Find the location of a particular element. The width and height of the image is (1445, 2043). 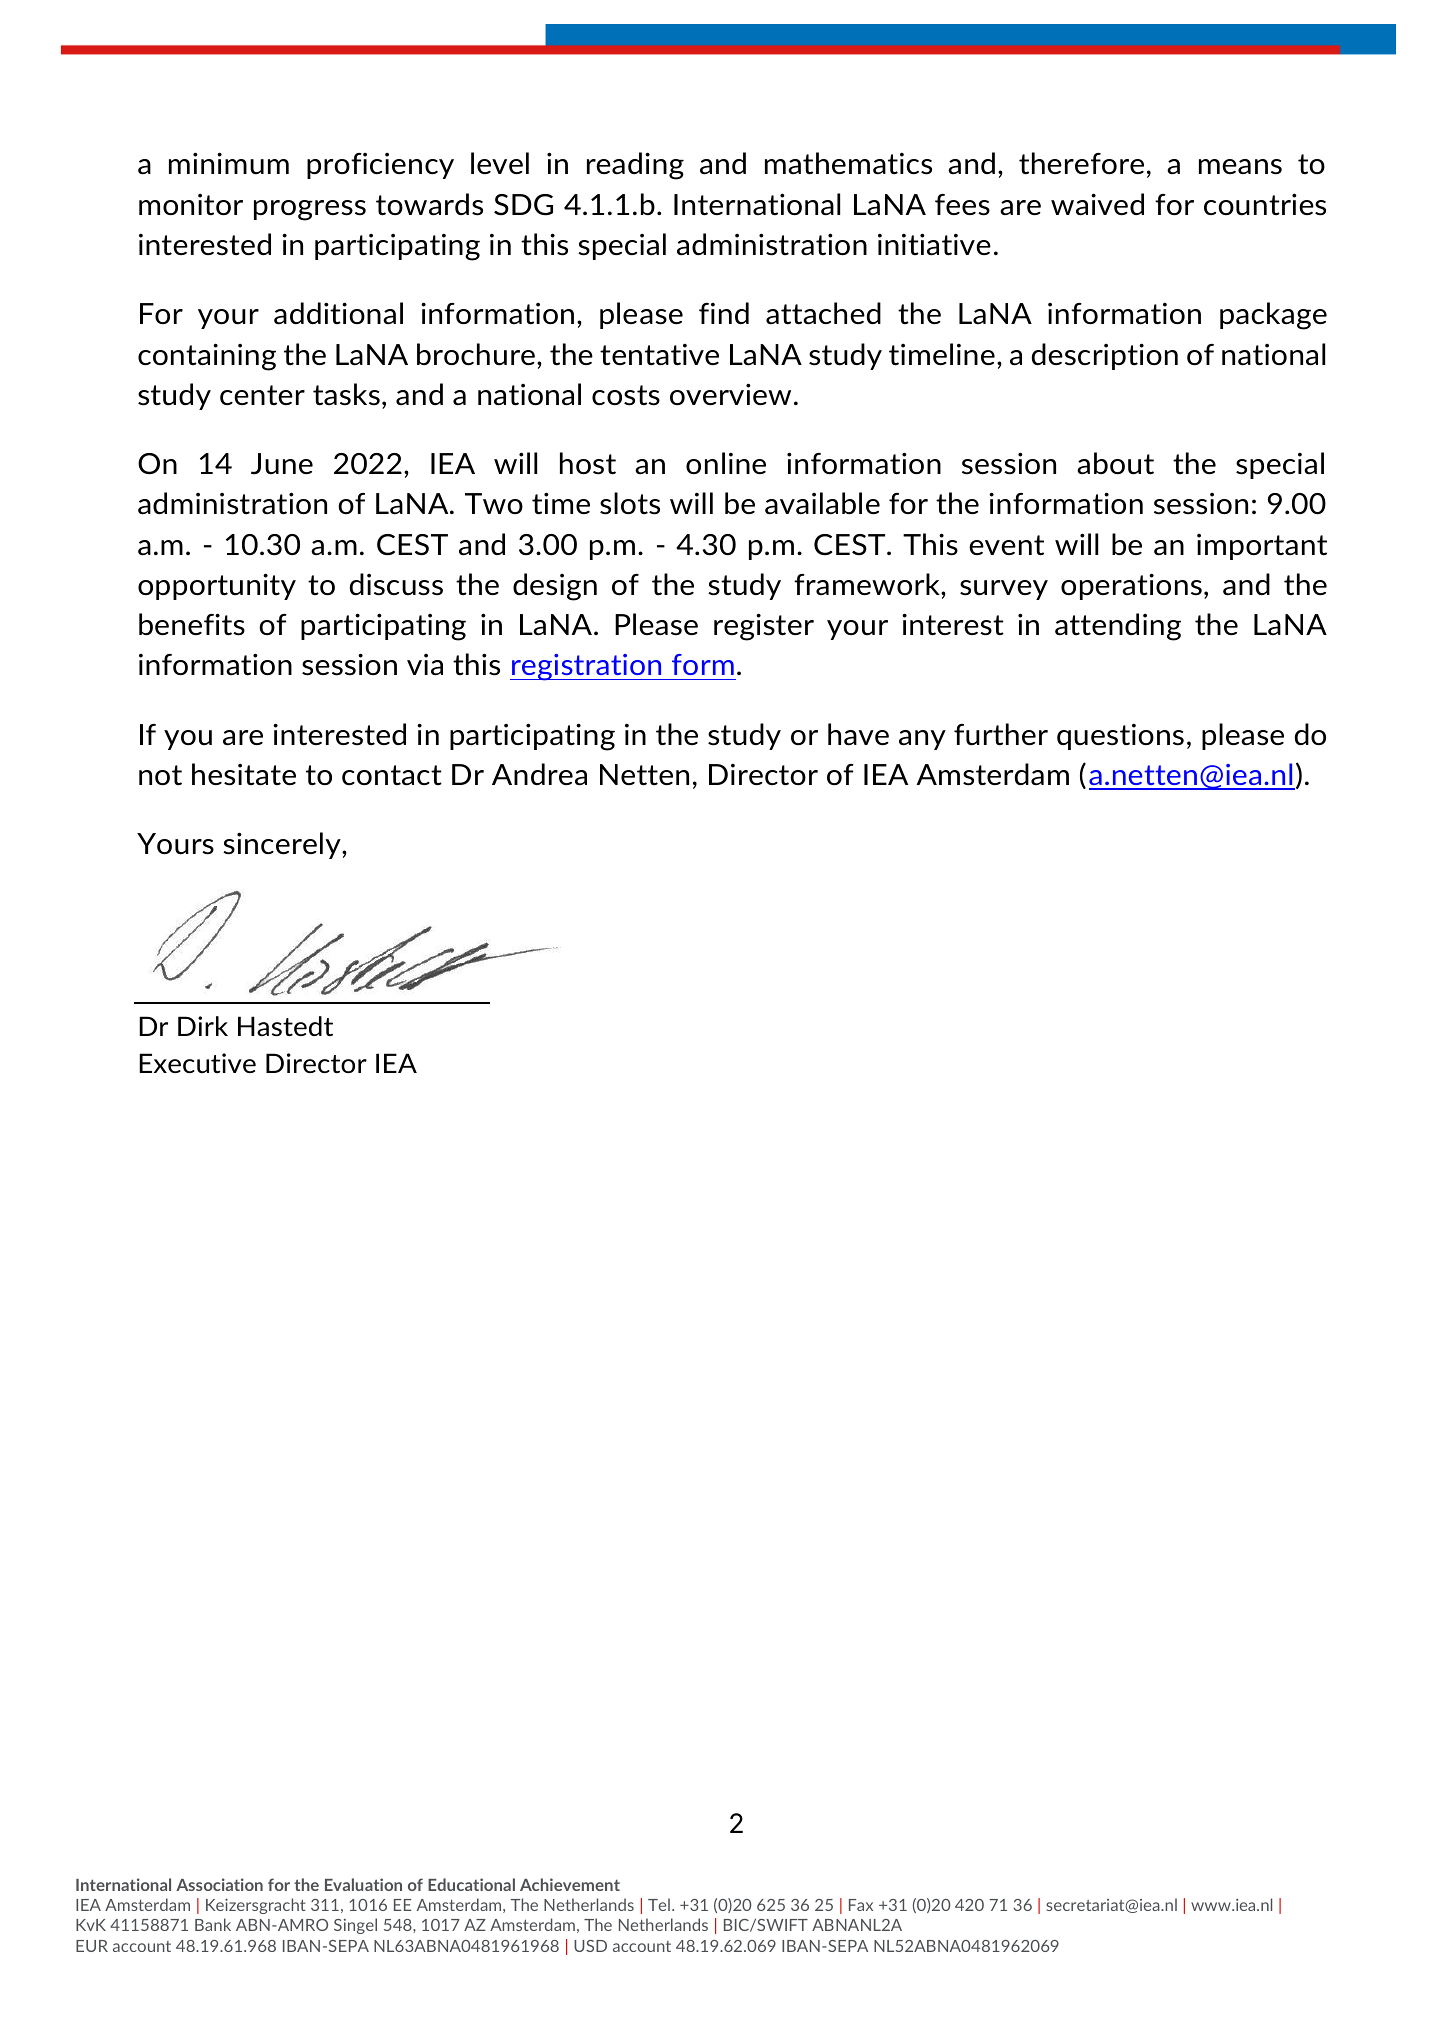

Tel is located at coordinates (659, 1904).
